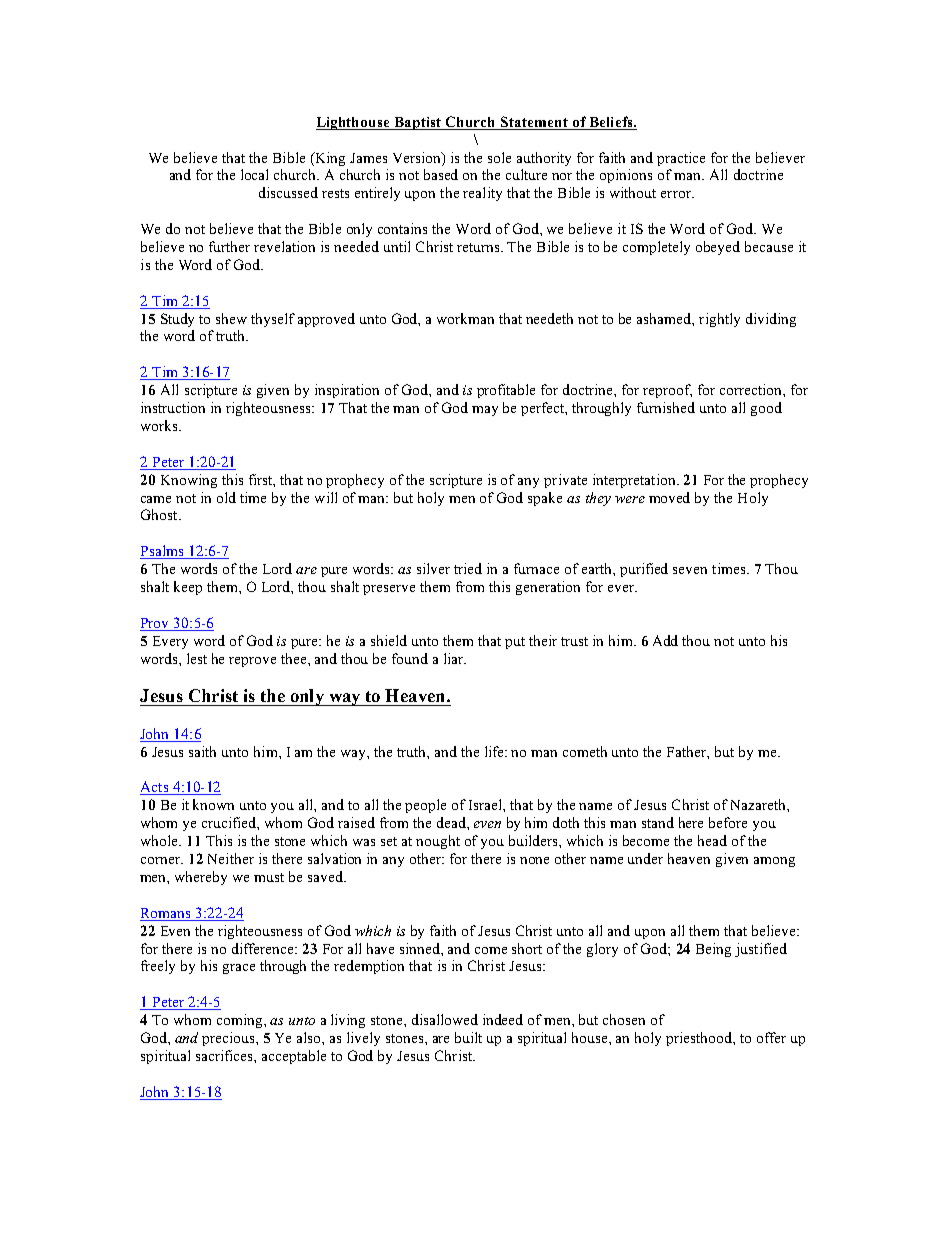 The height and width of the document is (1233, 952). I want to click on before, so click(728, 822).
